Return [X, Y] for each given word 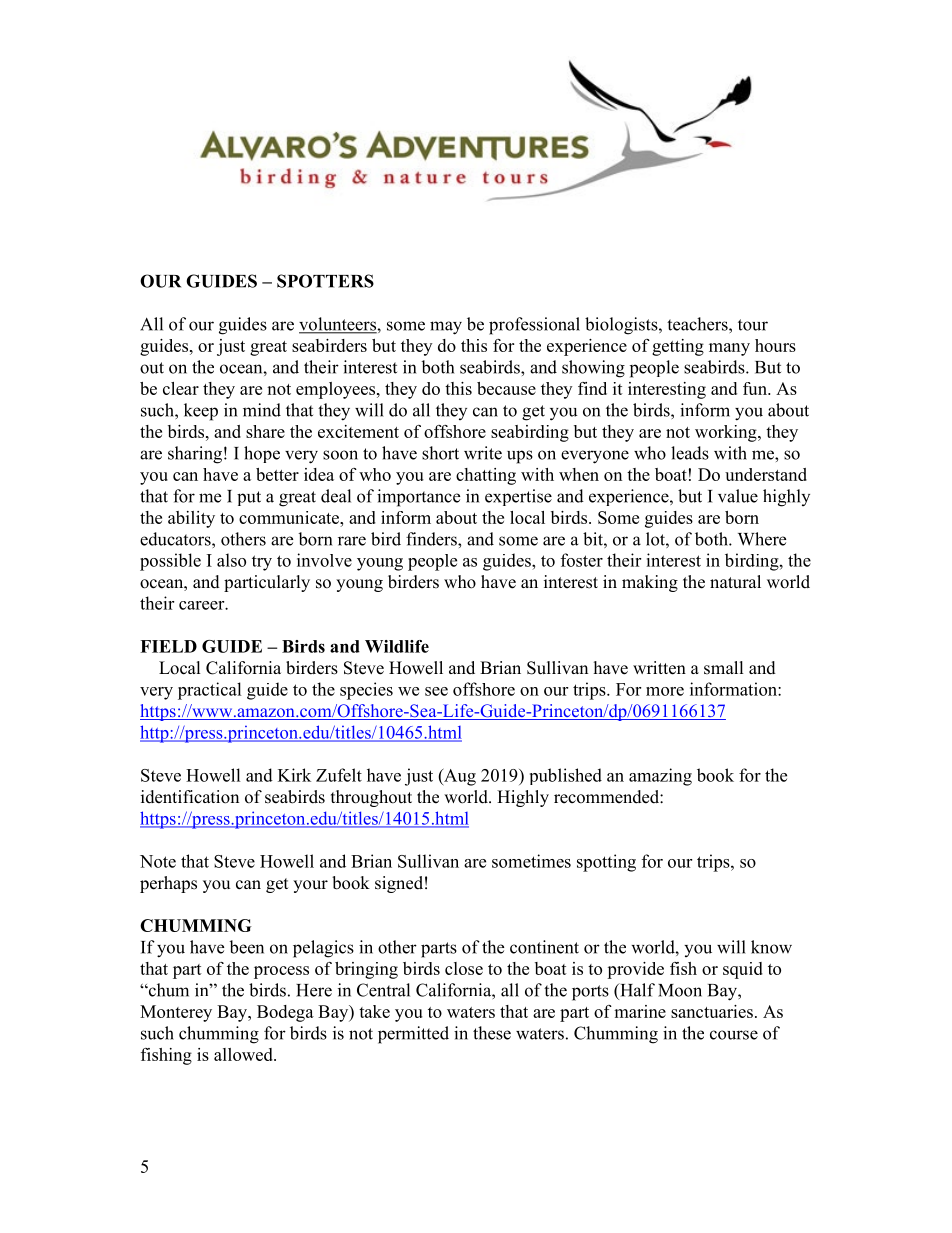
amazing [660, 777]
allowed [244, 1054]
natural [735, 582]
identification [190, 797]
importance [418, 498]
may [446, 328]
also [231, 560]
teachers [698, 324]
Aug [459, 777]
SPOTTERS [325, 281]
